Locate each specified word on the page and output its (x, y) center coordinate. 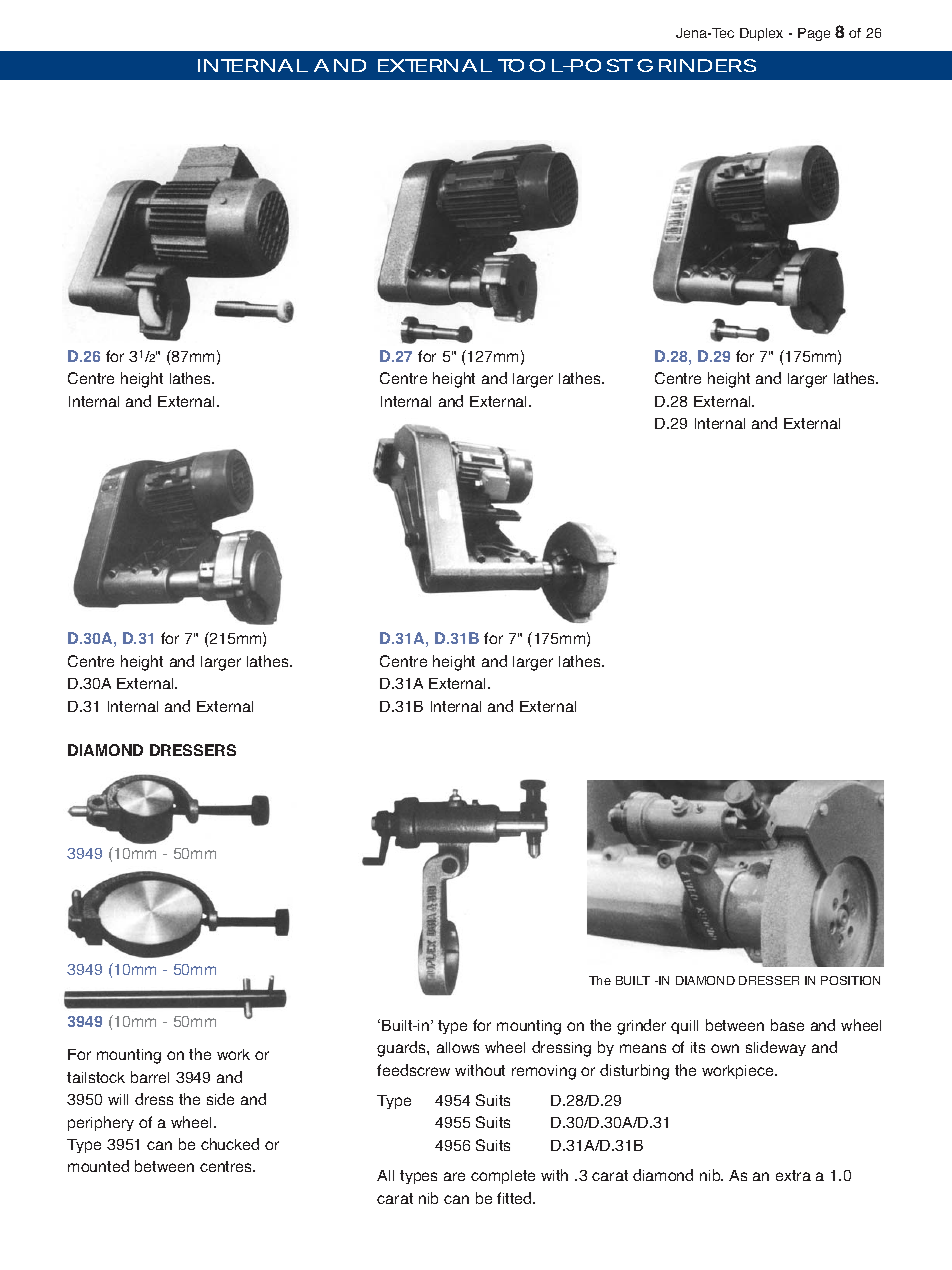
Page (814, 34)
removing (544, 1072)
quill (684, 1027)
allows (458, 1047)
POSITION (850, 980)
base (787, 1025)
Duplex (761, 34)
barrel (150, 1077)
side (220, 1099)
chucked (230, 1144)
